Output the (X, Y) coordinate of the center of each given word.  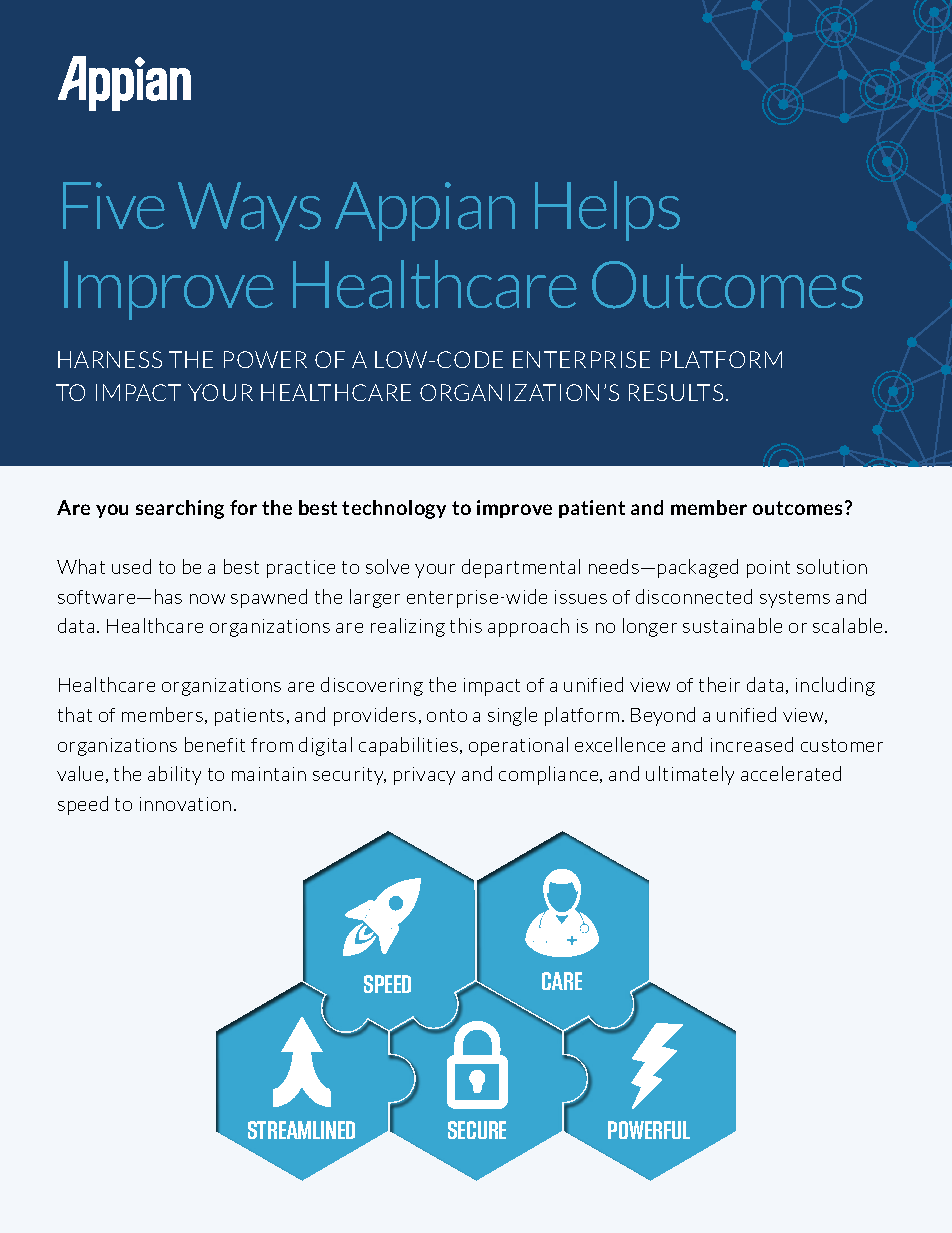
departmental (521, 568)
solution (832, 566)
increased (752, 744)
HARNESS (110, 359)
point (768, 569)
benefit (215, 744)
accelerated (791, 773)
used (131, 566)
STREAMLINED (301, 1130)
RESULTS (676, 392)
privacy (424, 776)
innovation (185, 804)
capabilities (410, 746)
